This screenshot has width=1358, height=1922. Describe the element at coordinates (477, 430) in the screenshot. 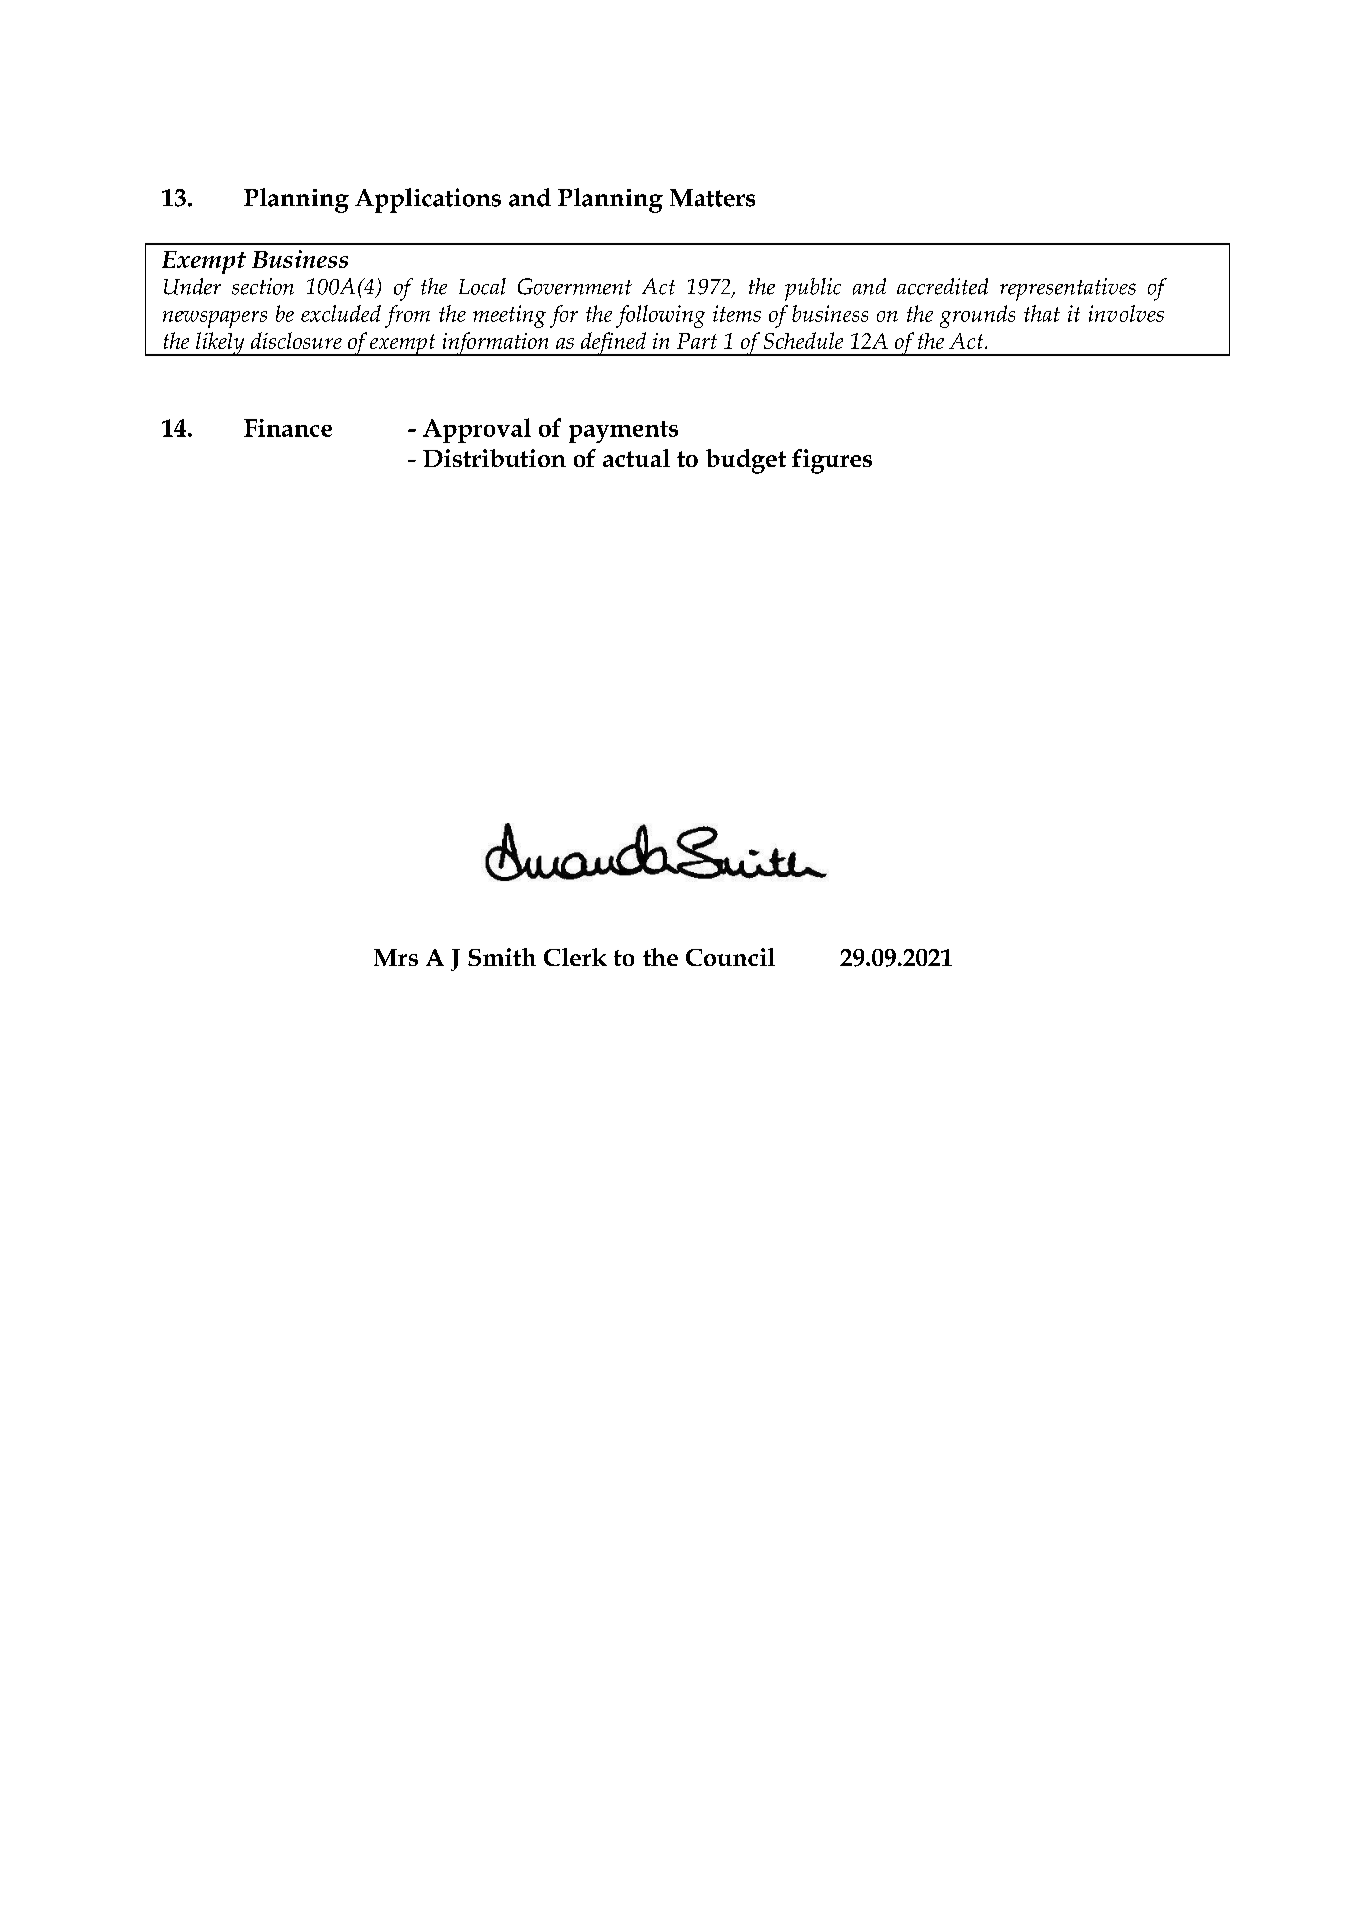

I see `Approval` at that location.
